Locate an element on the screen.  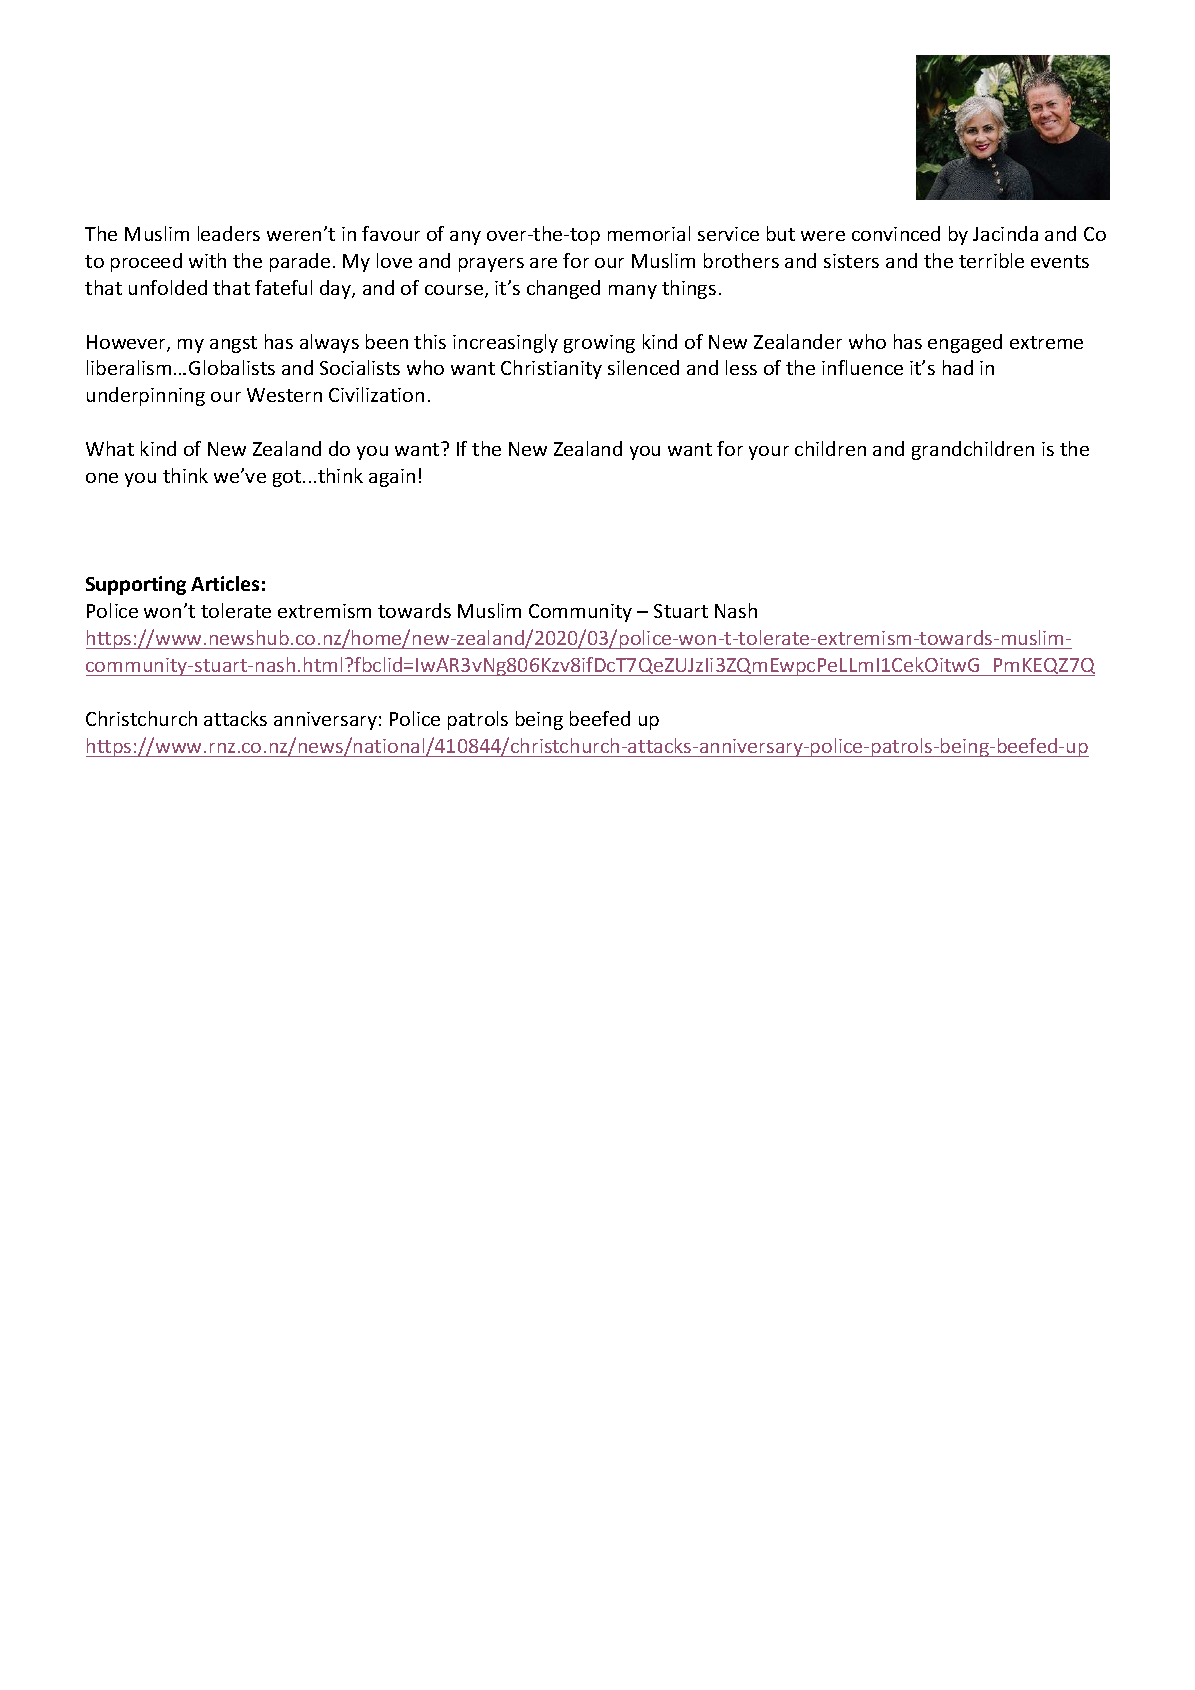
leaders is located at coordinates (229, 233).
